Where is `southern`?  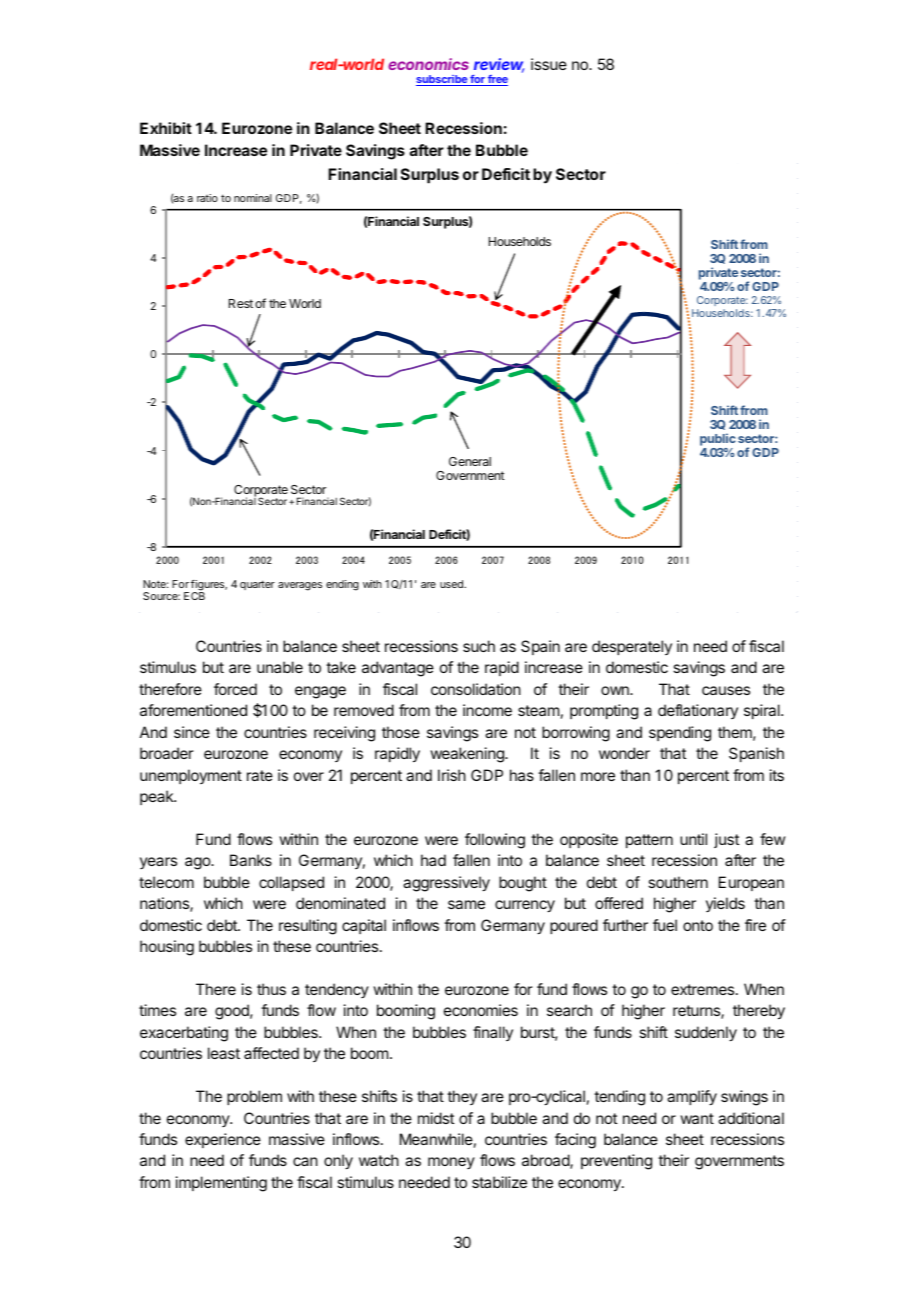
southern is located at coordinates (678, 882).
